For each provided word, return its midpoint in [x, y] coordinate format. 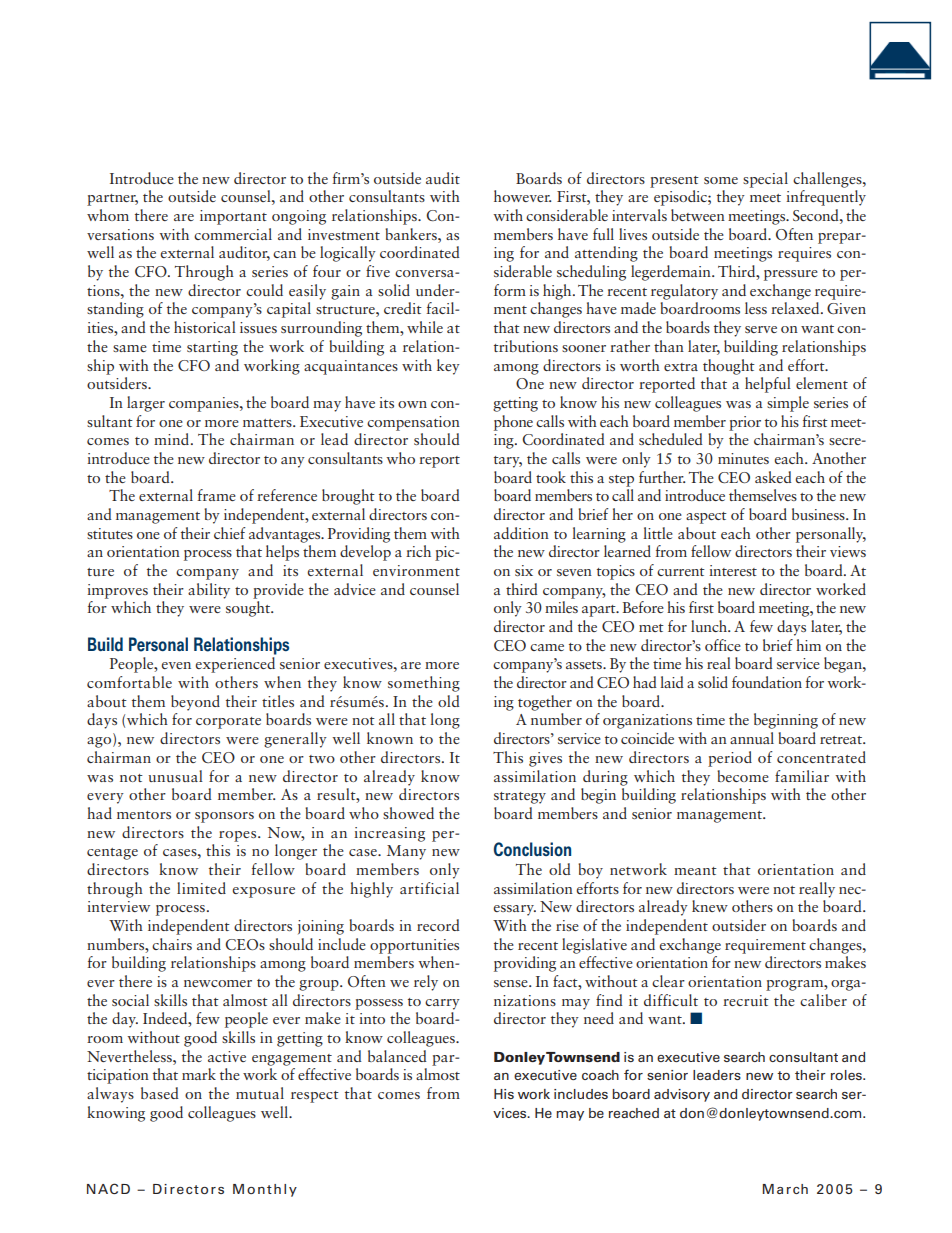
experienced [235, 665]
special [765, 180]
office [723, 645]
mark [199, 1074]
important [233, 217]
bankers [412, 234]
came [547, 647]
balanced [397, 1056]
